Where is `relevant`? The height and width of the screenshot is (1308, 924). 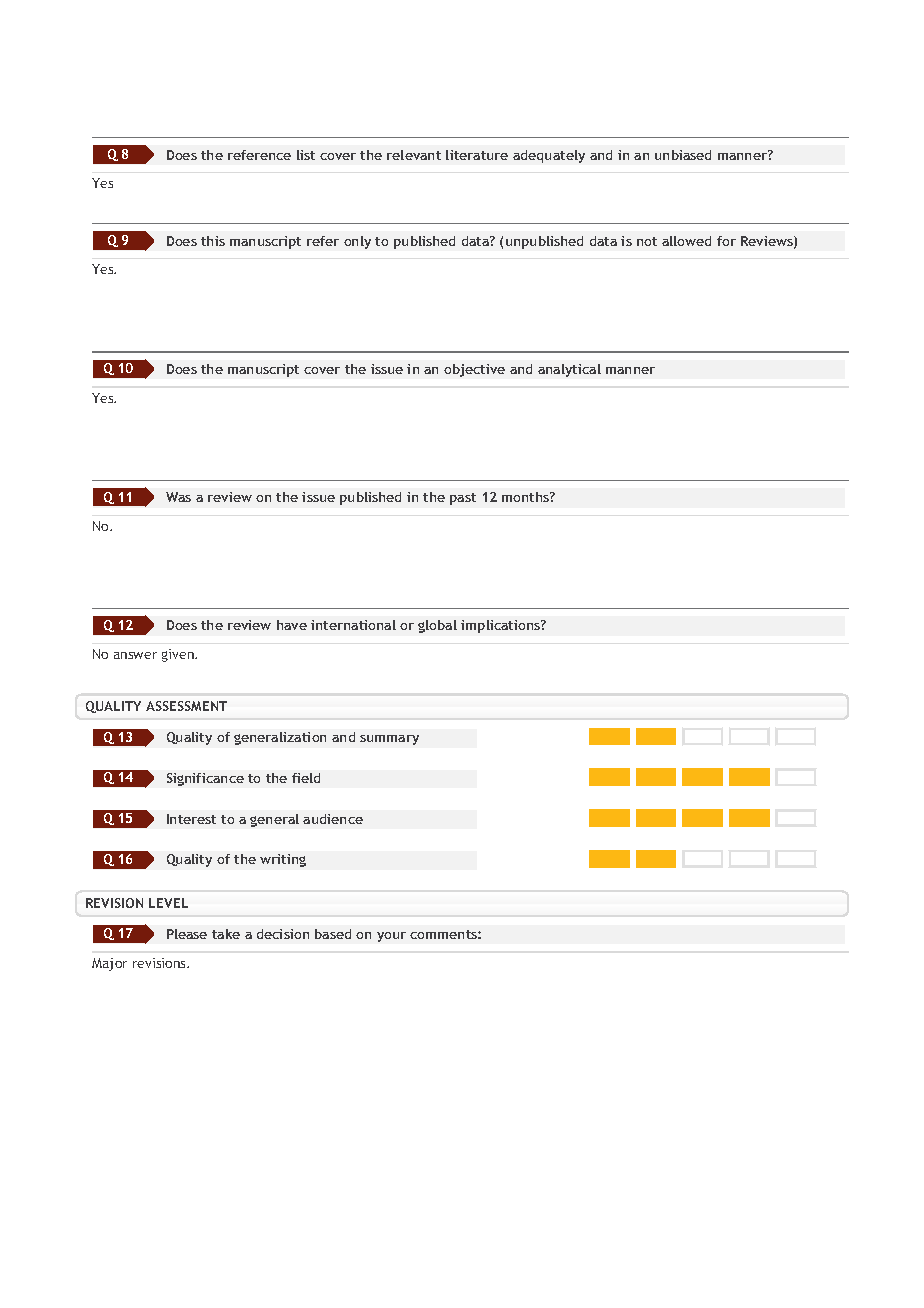
relevant is located at coordinates (414, 155).
